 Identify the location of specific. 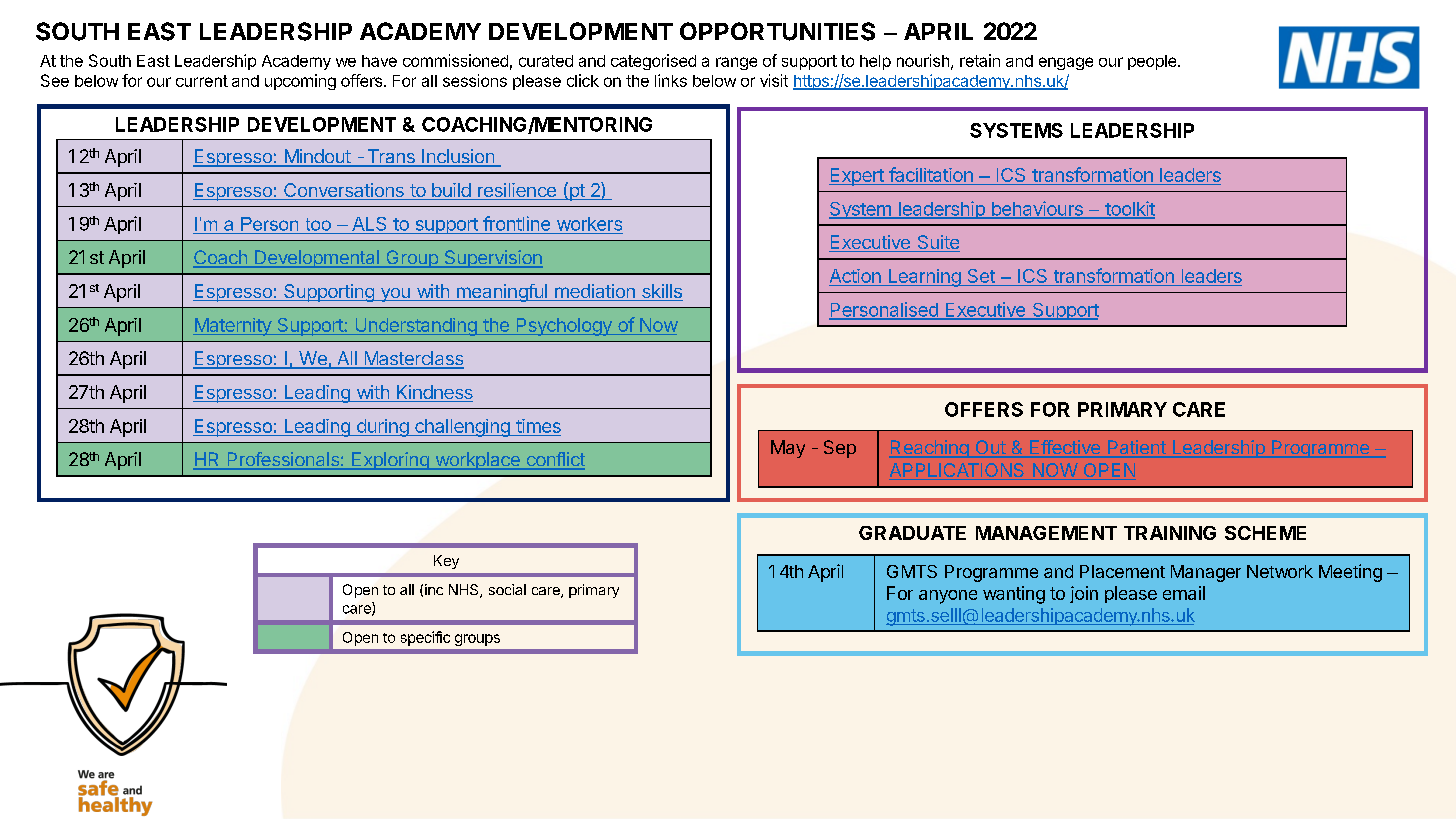
(425, 638).
